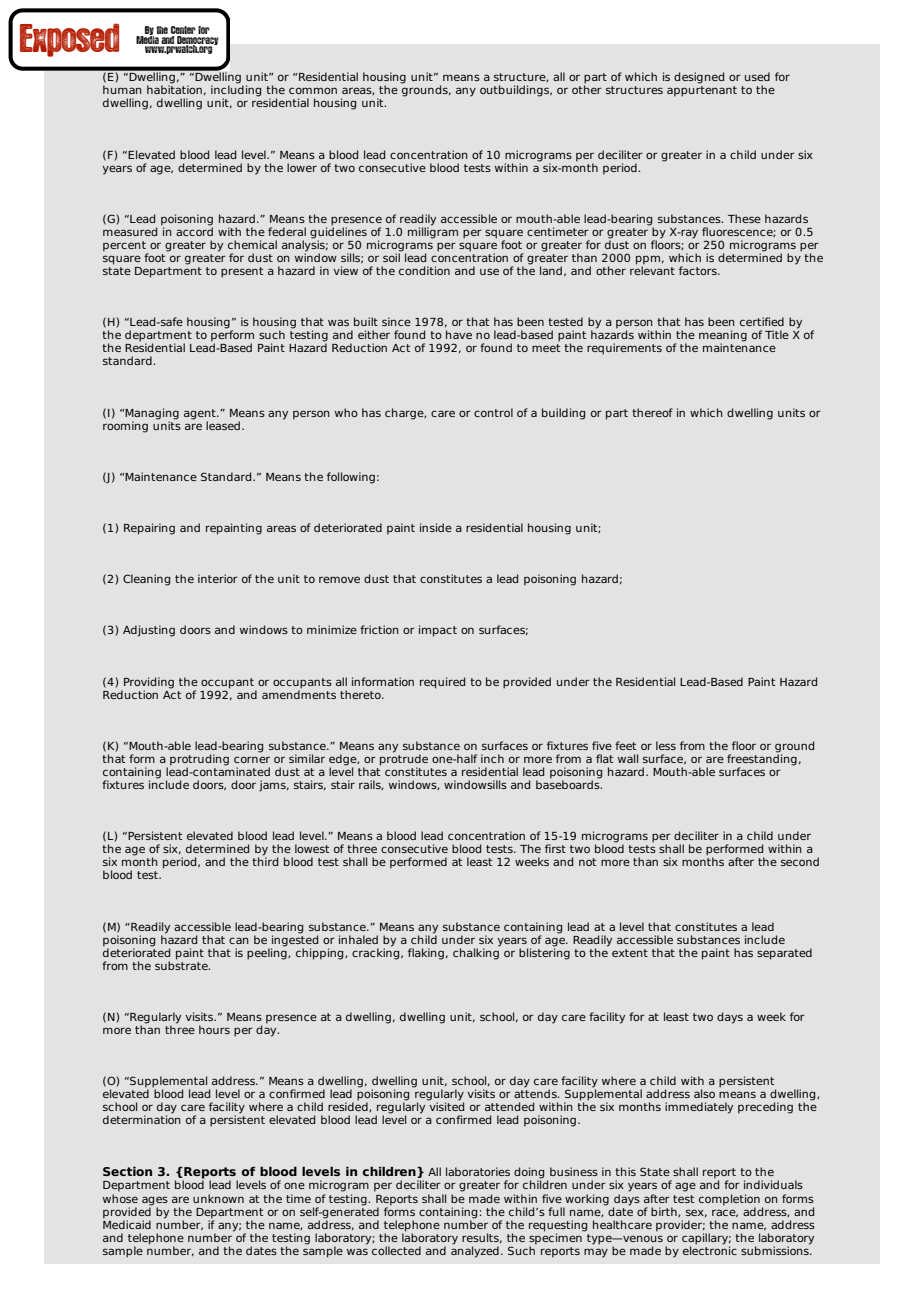 The image size is (924, 1308). What do you see at coordinates (433, 232) in the image?
I see `milligram` at bounding box center [433, 232].
